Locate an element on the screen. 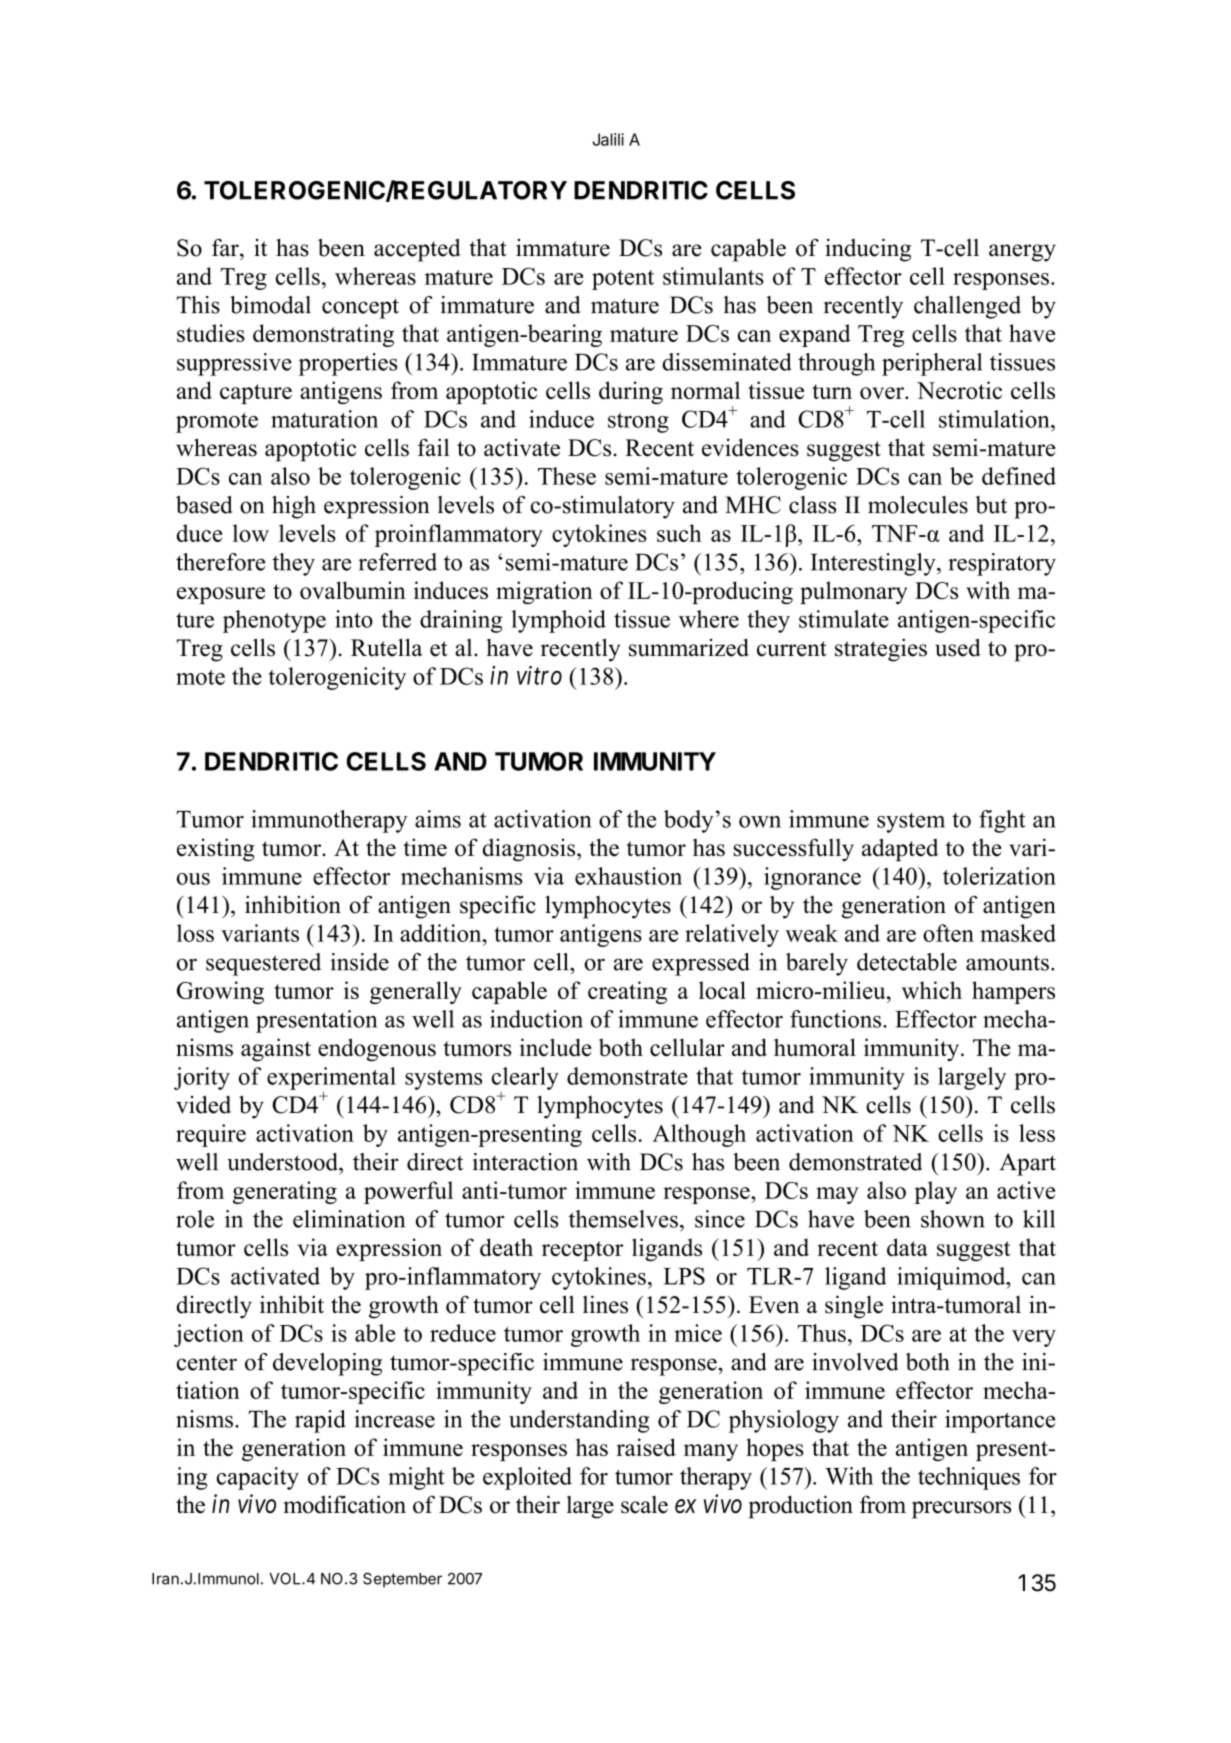 This screenshot has width=1231, height=1743. exhaustion is located at coordinates (628, 876).
